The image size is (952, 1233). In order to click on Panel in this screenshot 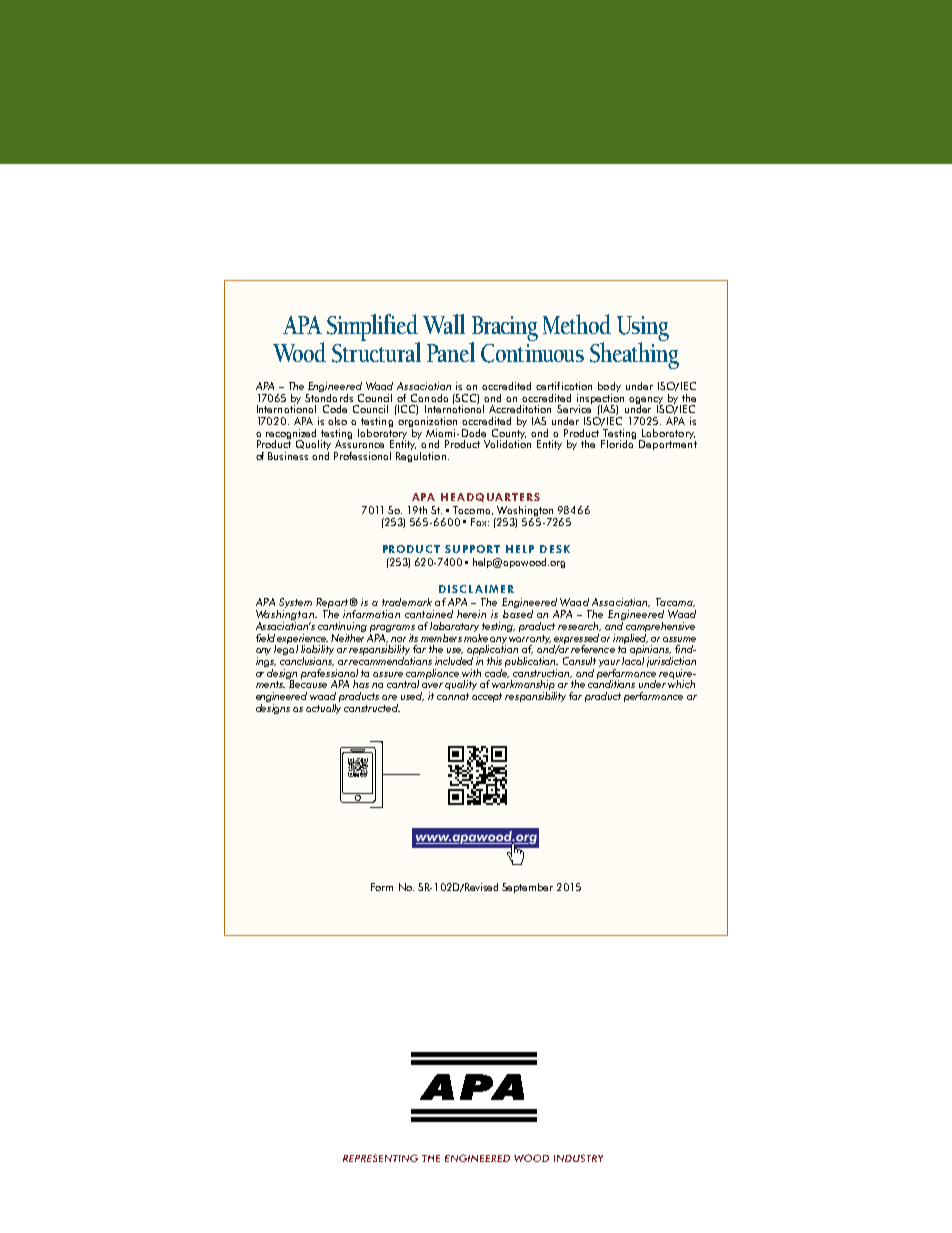, I will do `click(451, 352)`.
